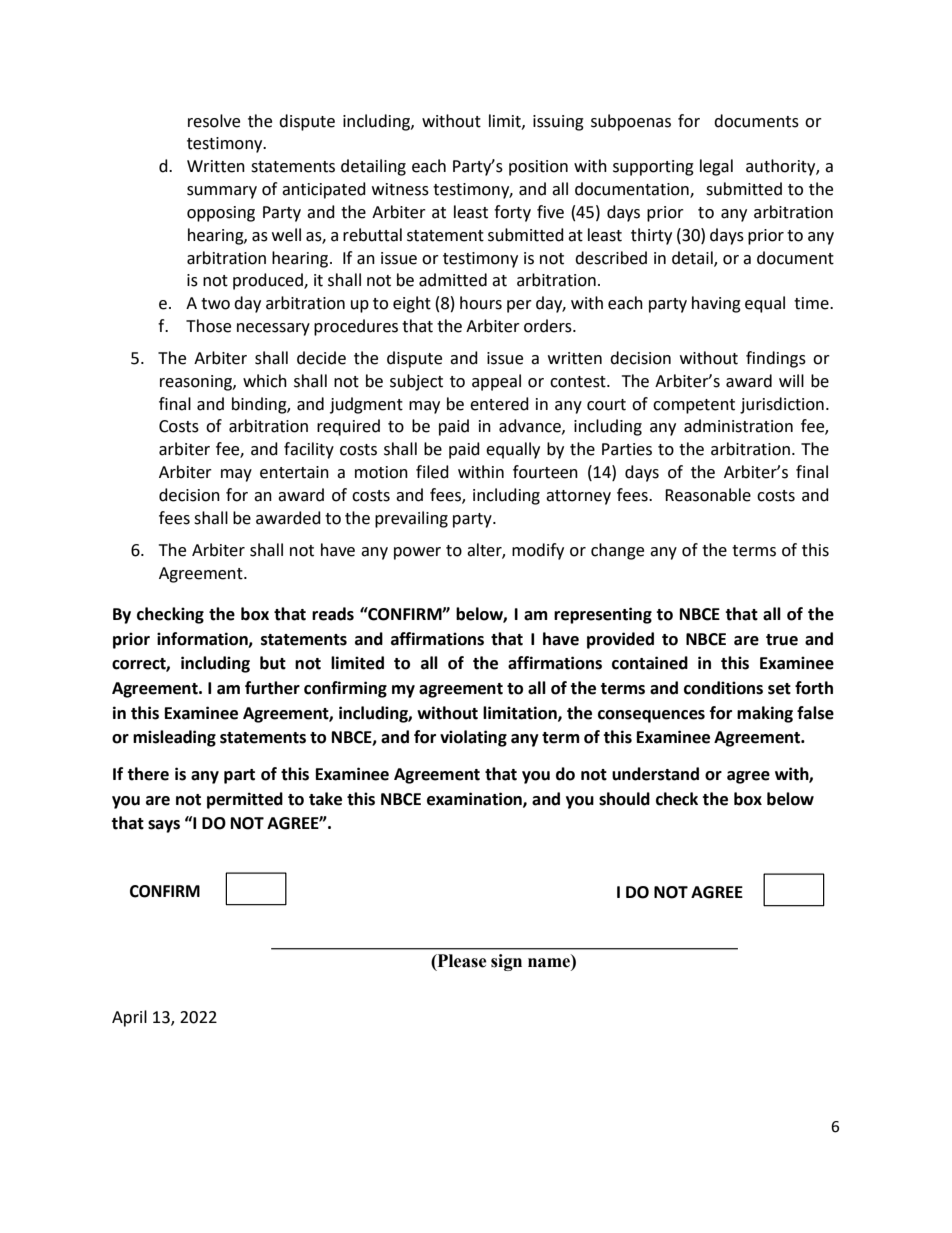 The width and height of the screenshot is (952, 1233). What do you see at coordinates (708, 495) in the screenshot?
I see `Reasonable` at bounding box center [708, 495].
